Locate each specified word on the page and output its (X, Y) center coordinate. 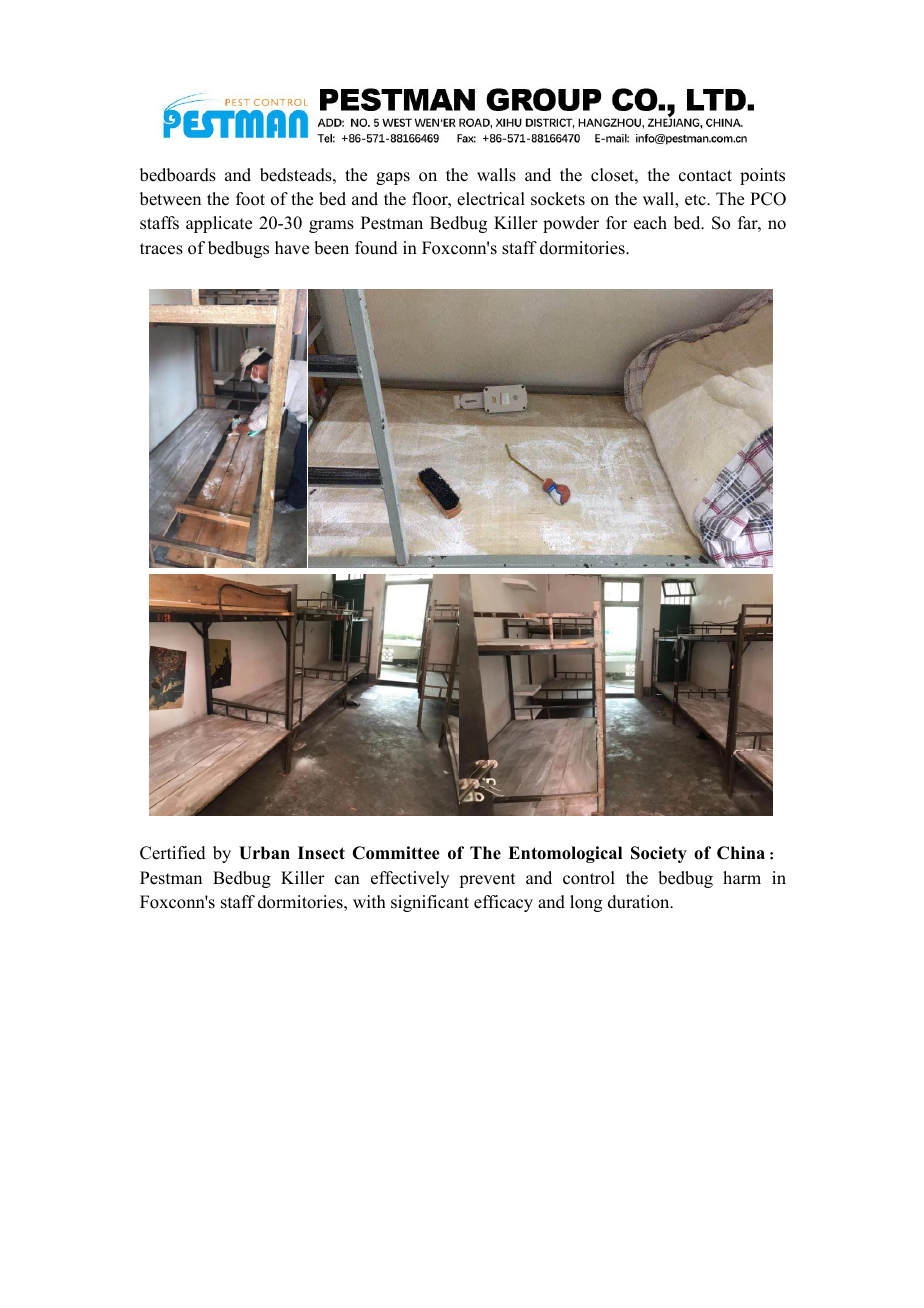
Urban (264, 853)
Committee (396, 853)
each (650, 223)
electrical (491, 199)
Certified (173, 853)
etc (696, 200)
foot (250, 199)
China (741, 853)
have (292, 248)
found (376, 248)
